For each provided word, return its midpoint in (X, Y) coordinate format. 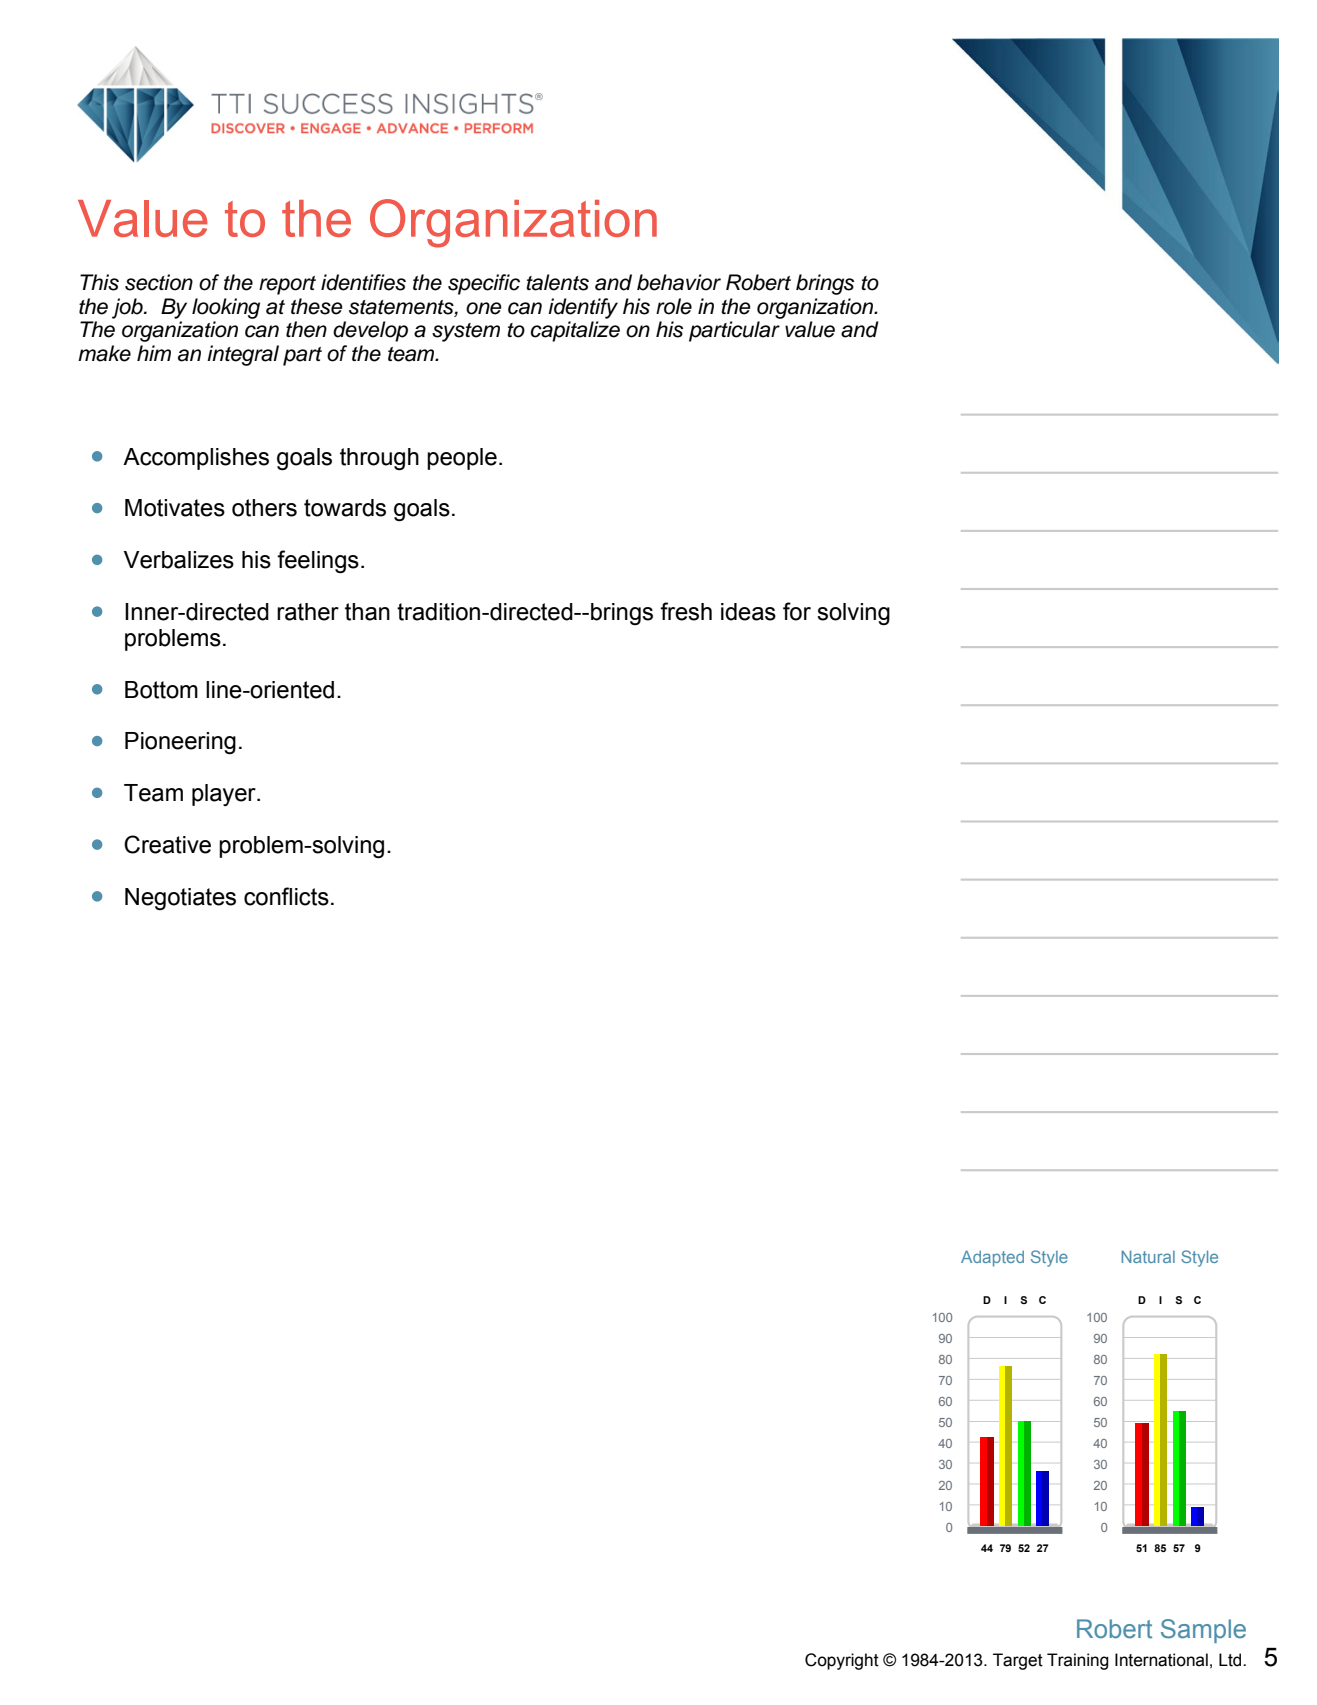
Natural (1148, 1256)
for (797, 611)
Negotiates (180, 899)
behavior (679, 282)
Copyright (842, 1661)
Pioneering (180, 743)
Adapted (992, 1258)
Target (1018, 1661)
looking (226, 308)
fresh (686, 611)
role (674, 306)
